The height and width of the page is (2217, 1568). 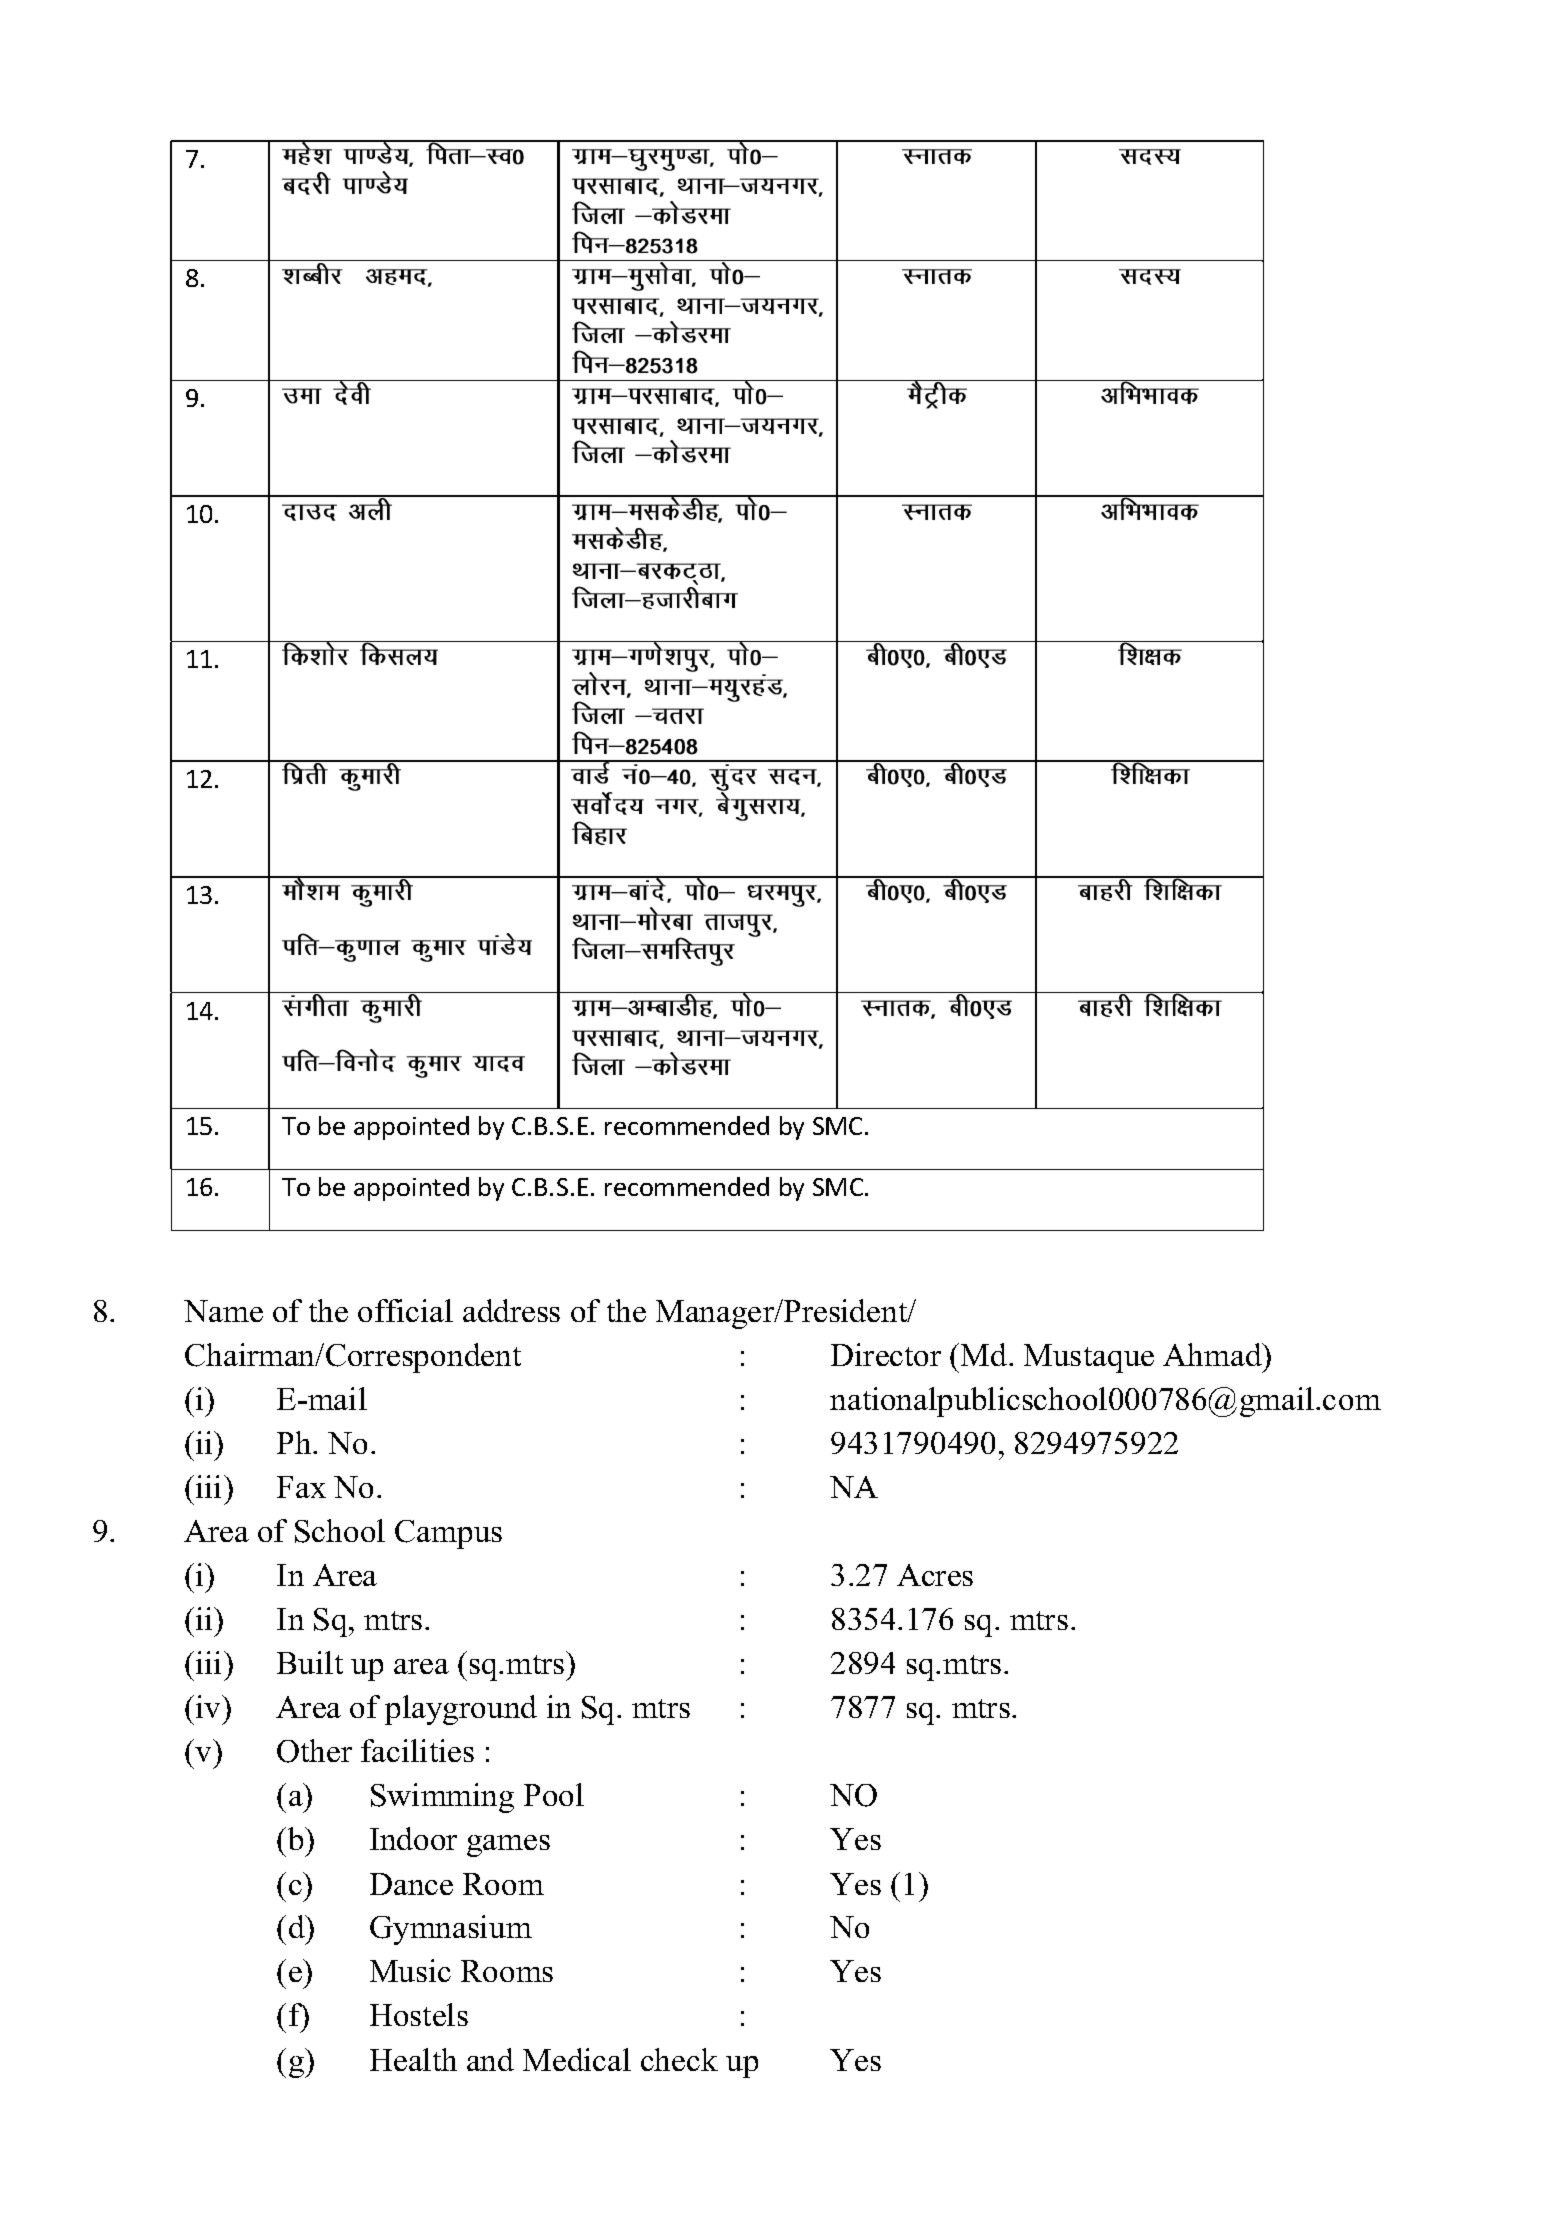 I want to click on Health, so click(x=413, y=2059).
